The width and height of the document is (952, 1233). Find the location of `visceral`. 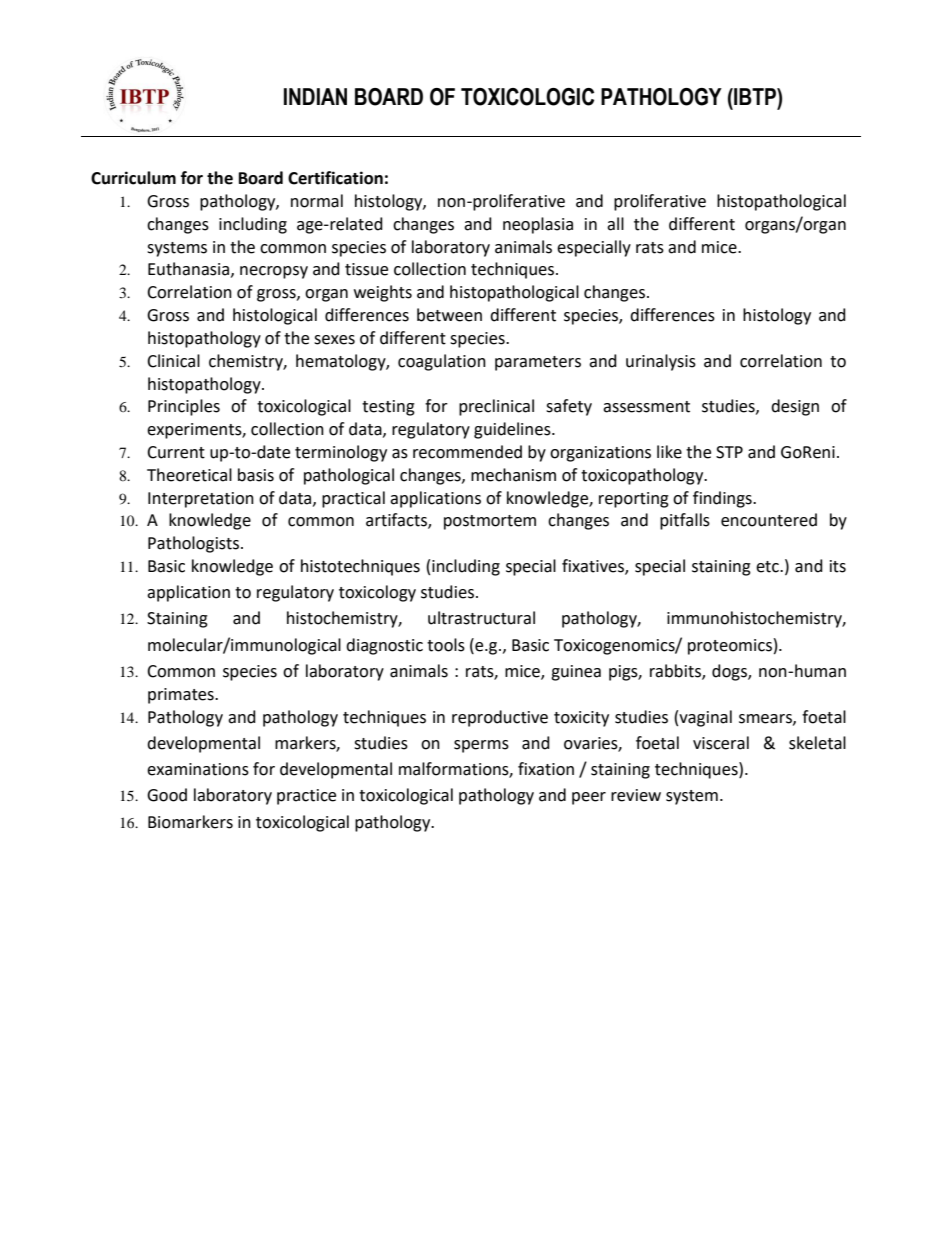

visceral is located at coordinates (721, 743).
